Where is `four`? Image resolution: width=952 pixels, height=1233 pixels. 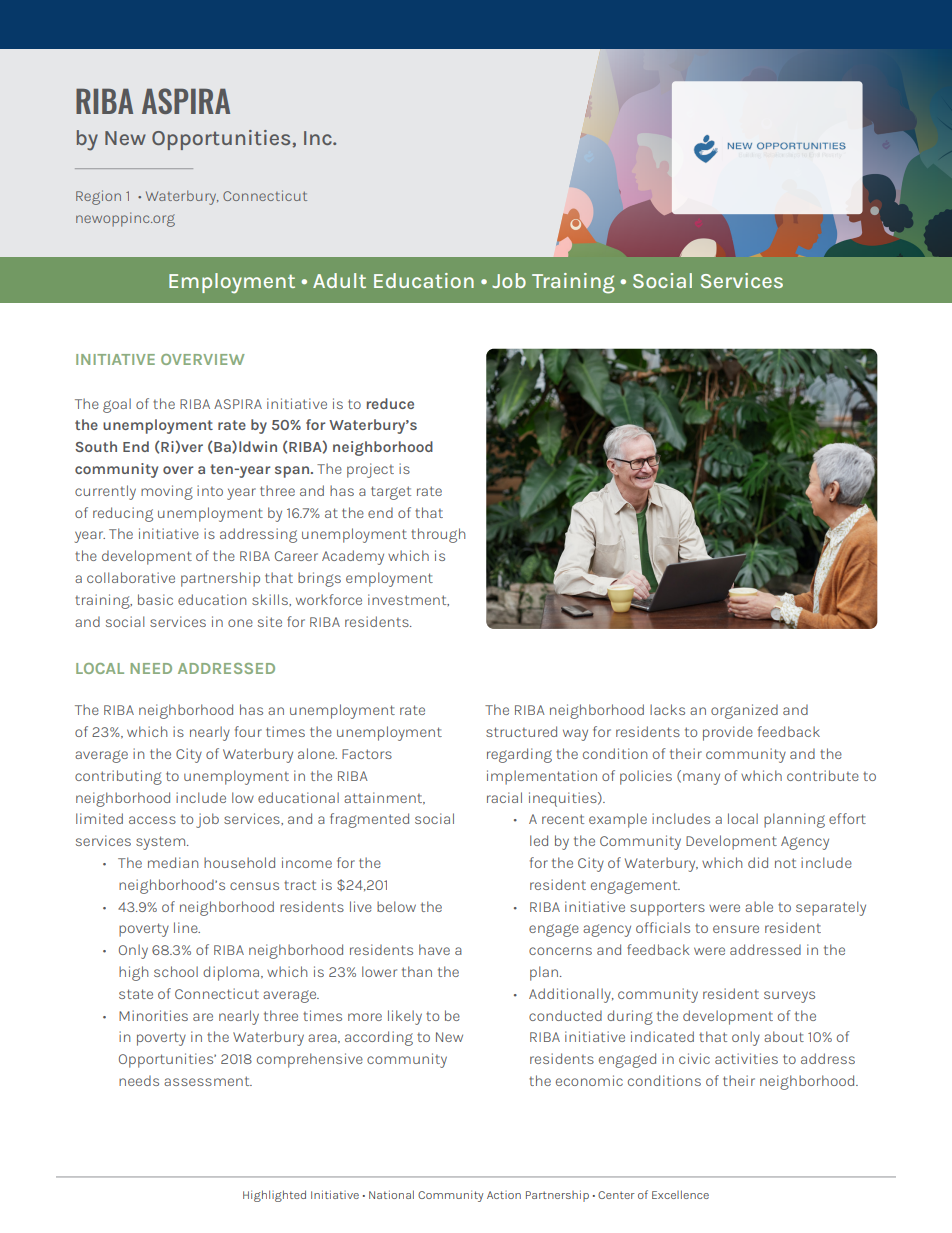
four is located at coordinates (248, 731).
